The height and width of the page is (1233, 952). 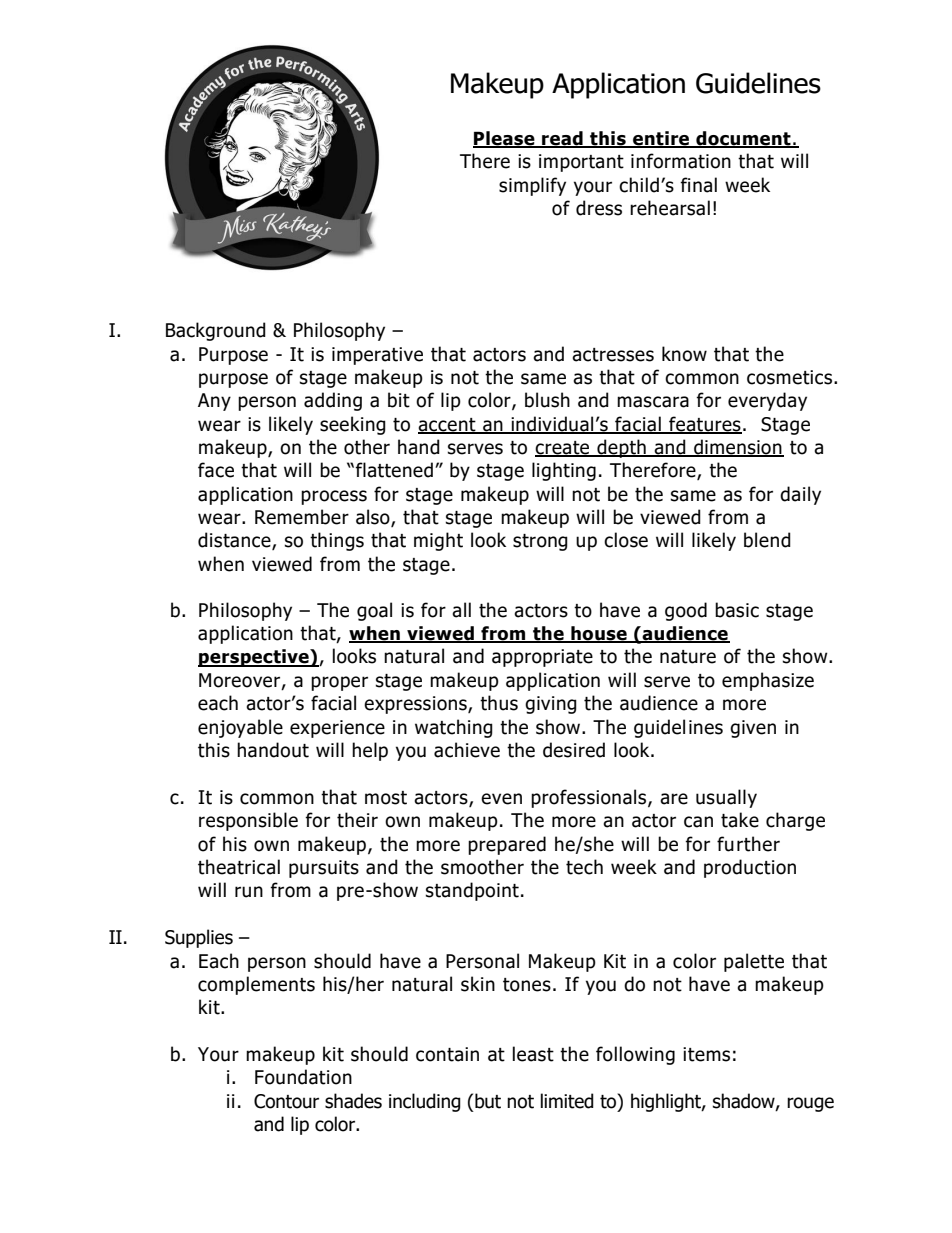 I want to click on dimension, so click(x=738, y=448).
